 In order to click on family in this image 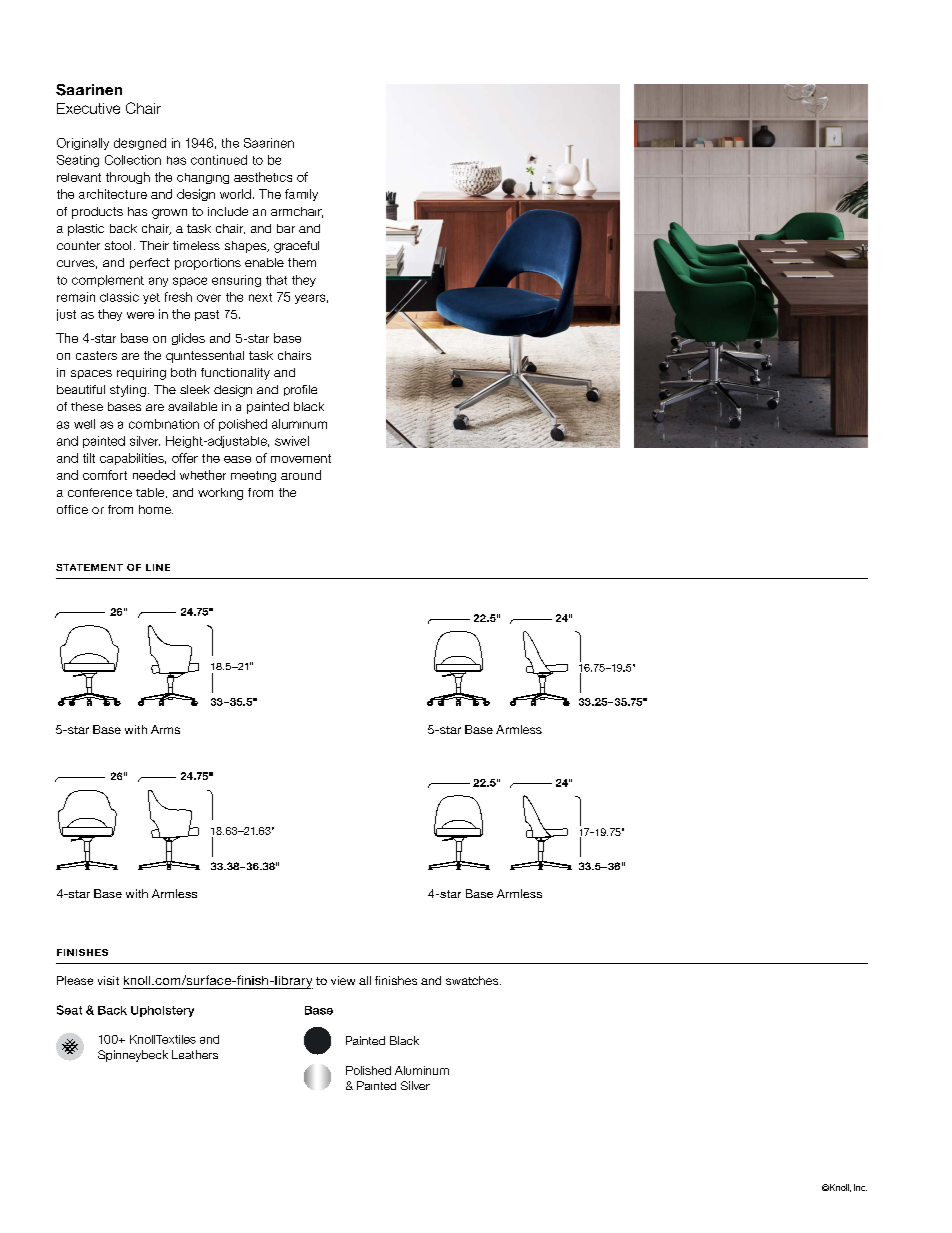, I will do `click(301, 195)`.
